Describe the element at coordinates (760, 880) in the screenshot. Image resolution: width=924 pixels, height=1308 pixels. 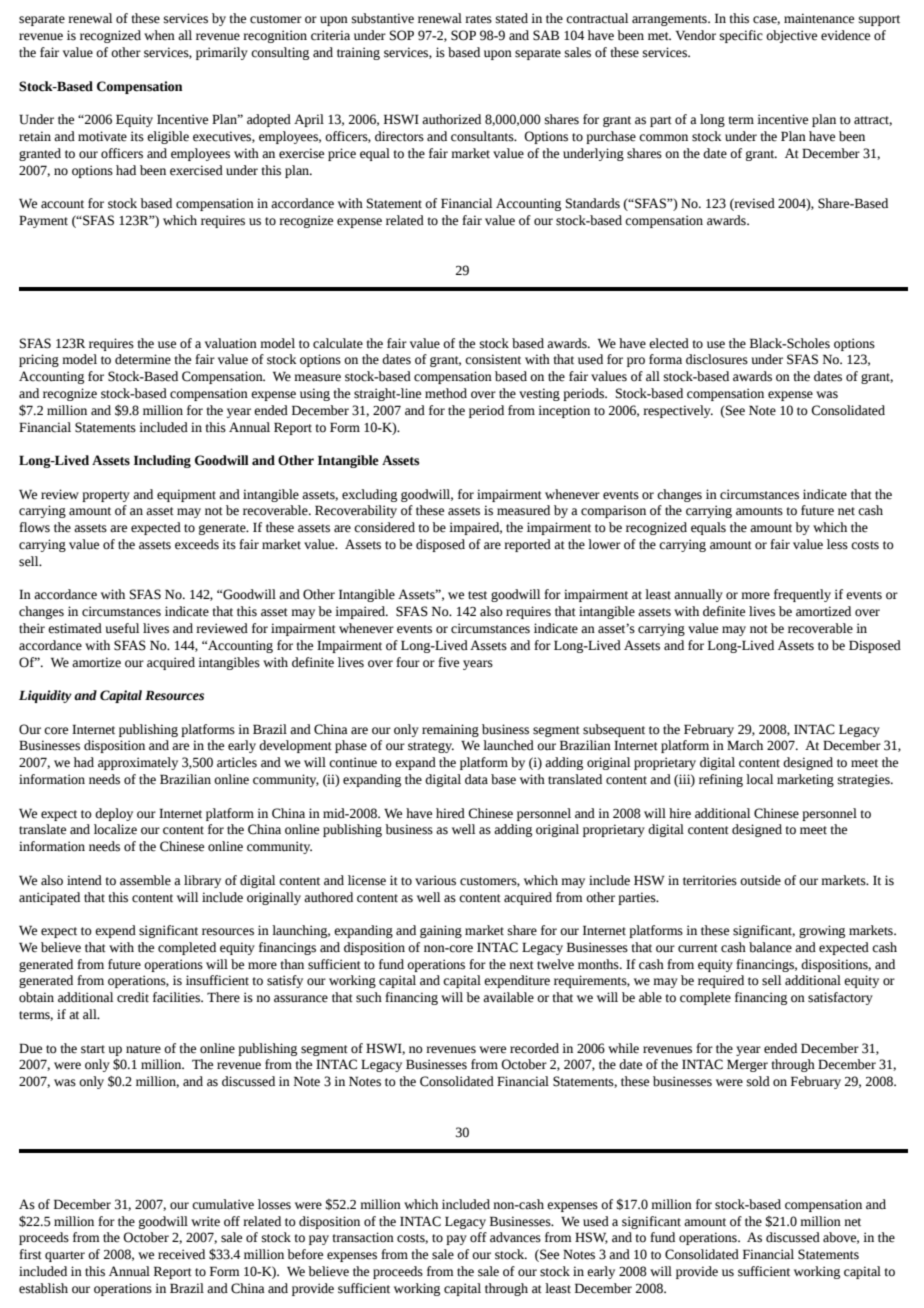
I see `outside` at that location.
